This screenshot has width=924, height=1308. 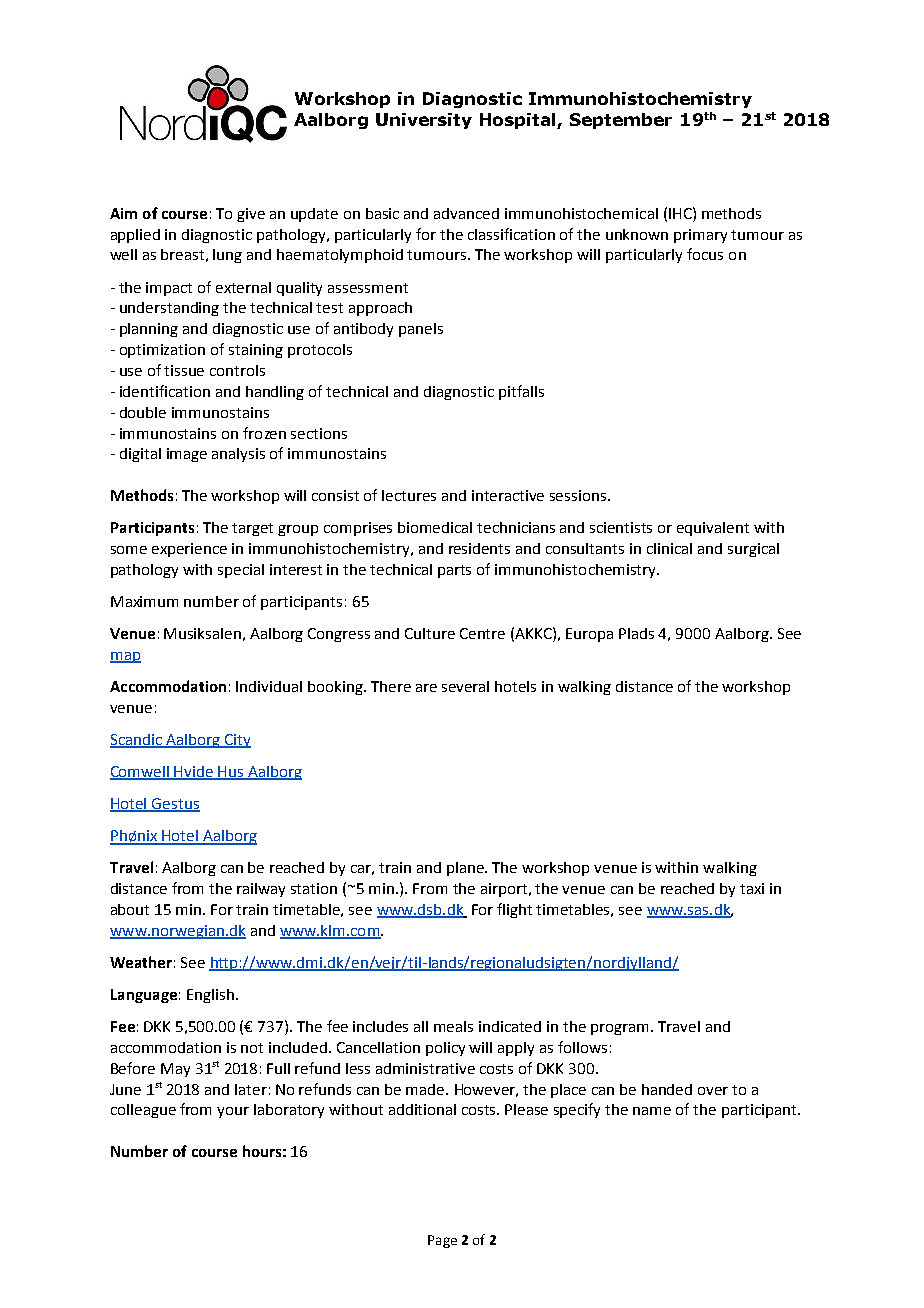 I want to click on IHC, so click(x=681, y=213).
